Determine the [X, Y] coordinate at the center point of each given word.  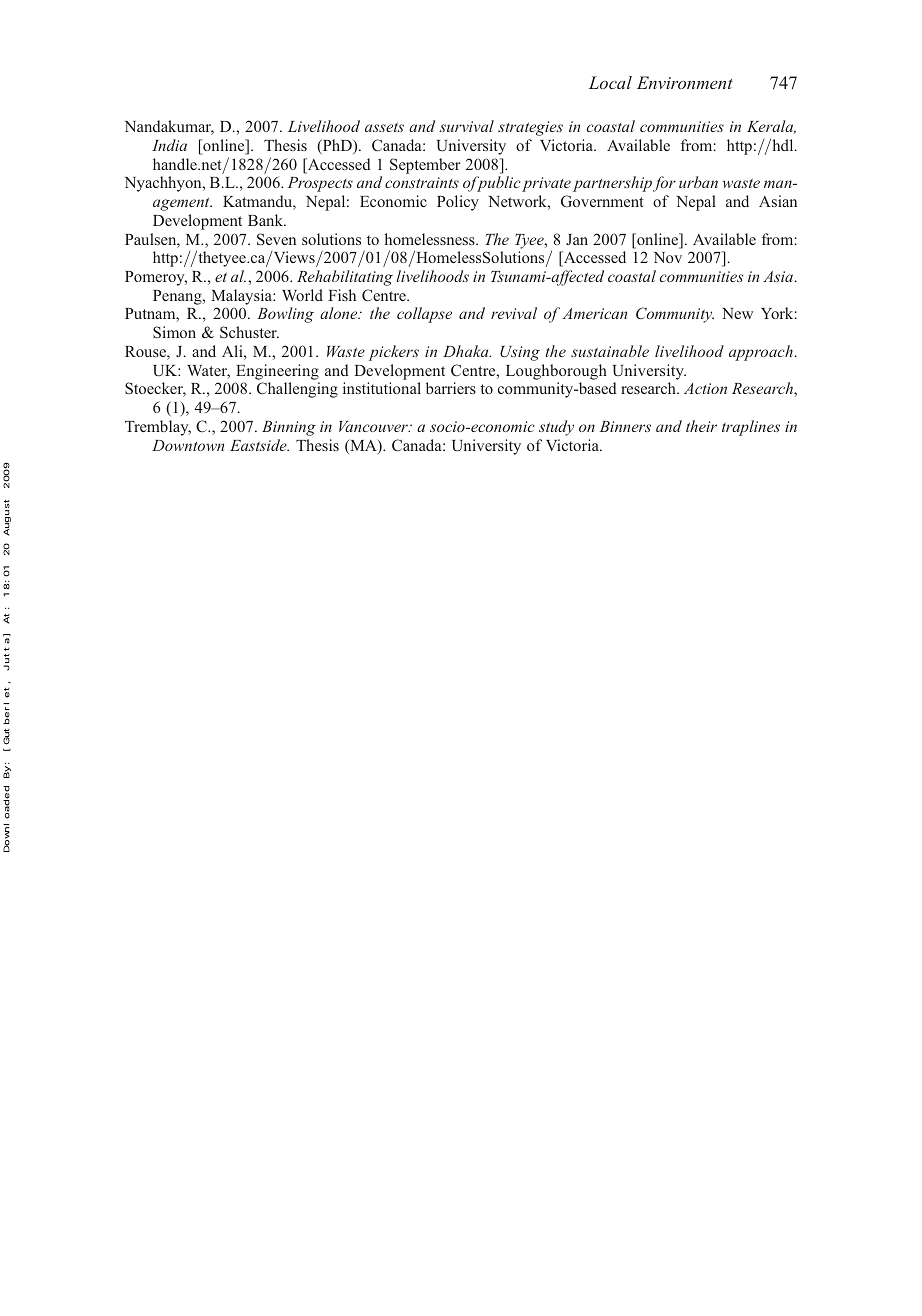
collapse [424, 315]
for [664, 184]
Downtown [188, 445]
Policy [458, 203]
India [169, 145]
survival [466, 126]
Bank [267, 220]
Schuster [249, 332]
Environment [685, 82]
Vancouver [374, 426]
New [737, 313]
